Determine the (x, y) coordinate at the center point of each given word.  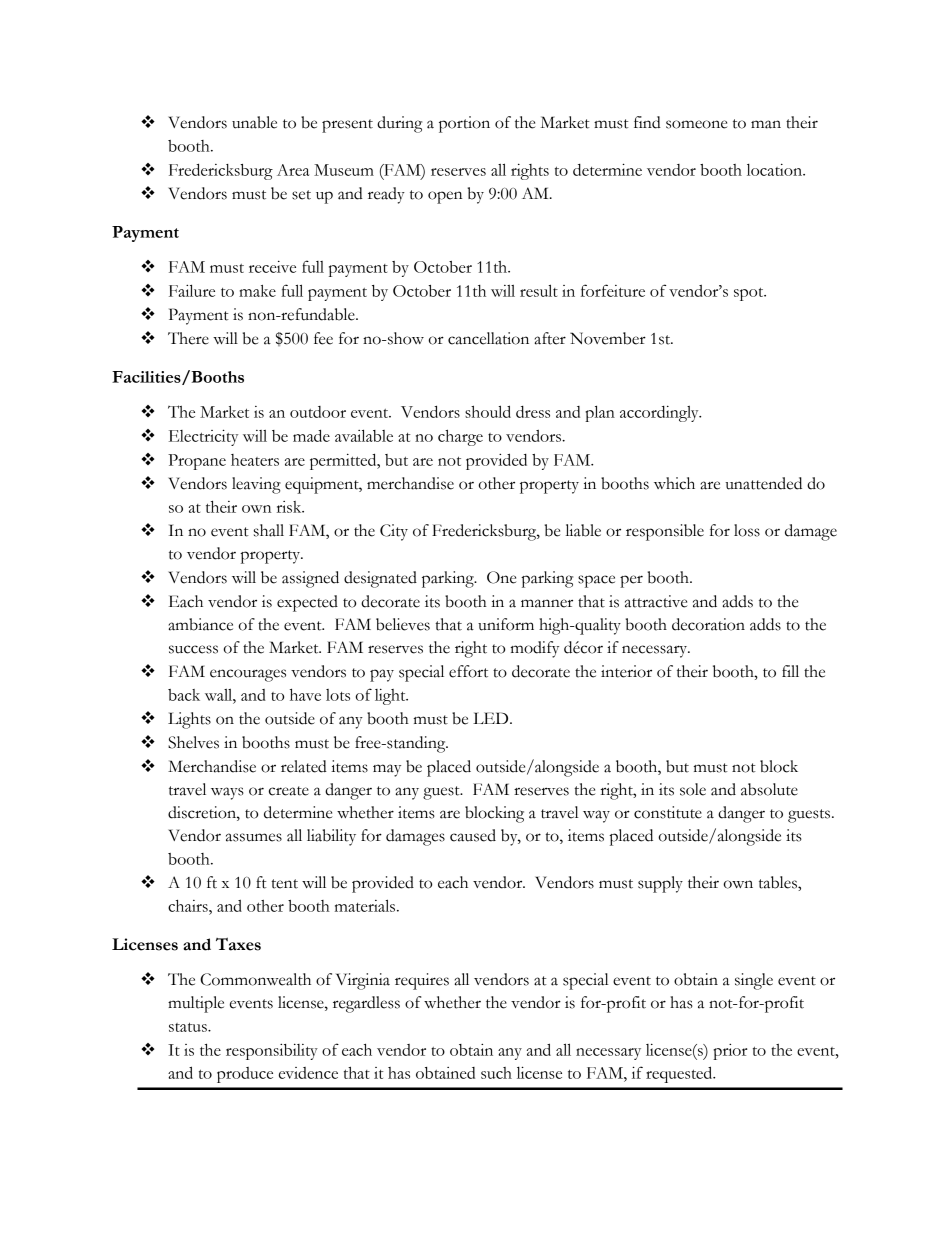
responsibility (272, 1051)
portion (464, 124)
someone (696, 124)
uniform (506, 624)
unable (254, 122)
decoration (708, 624)
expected (307, 603)
